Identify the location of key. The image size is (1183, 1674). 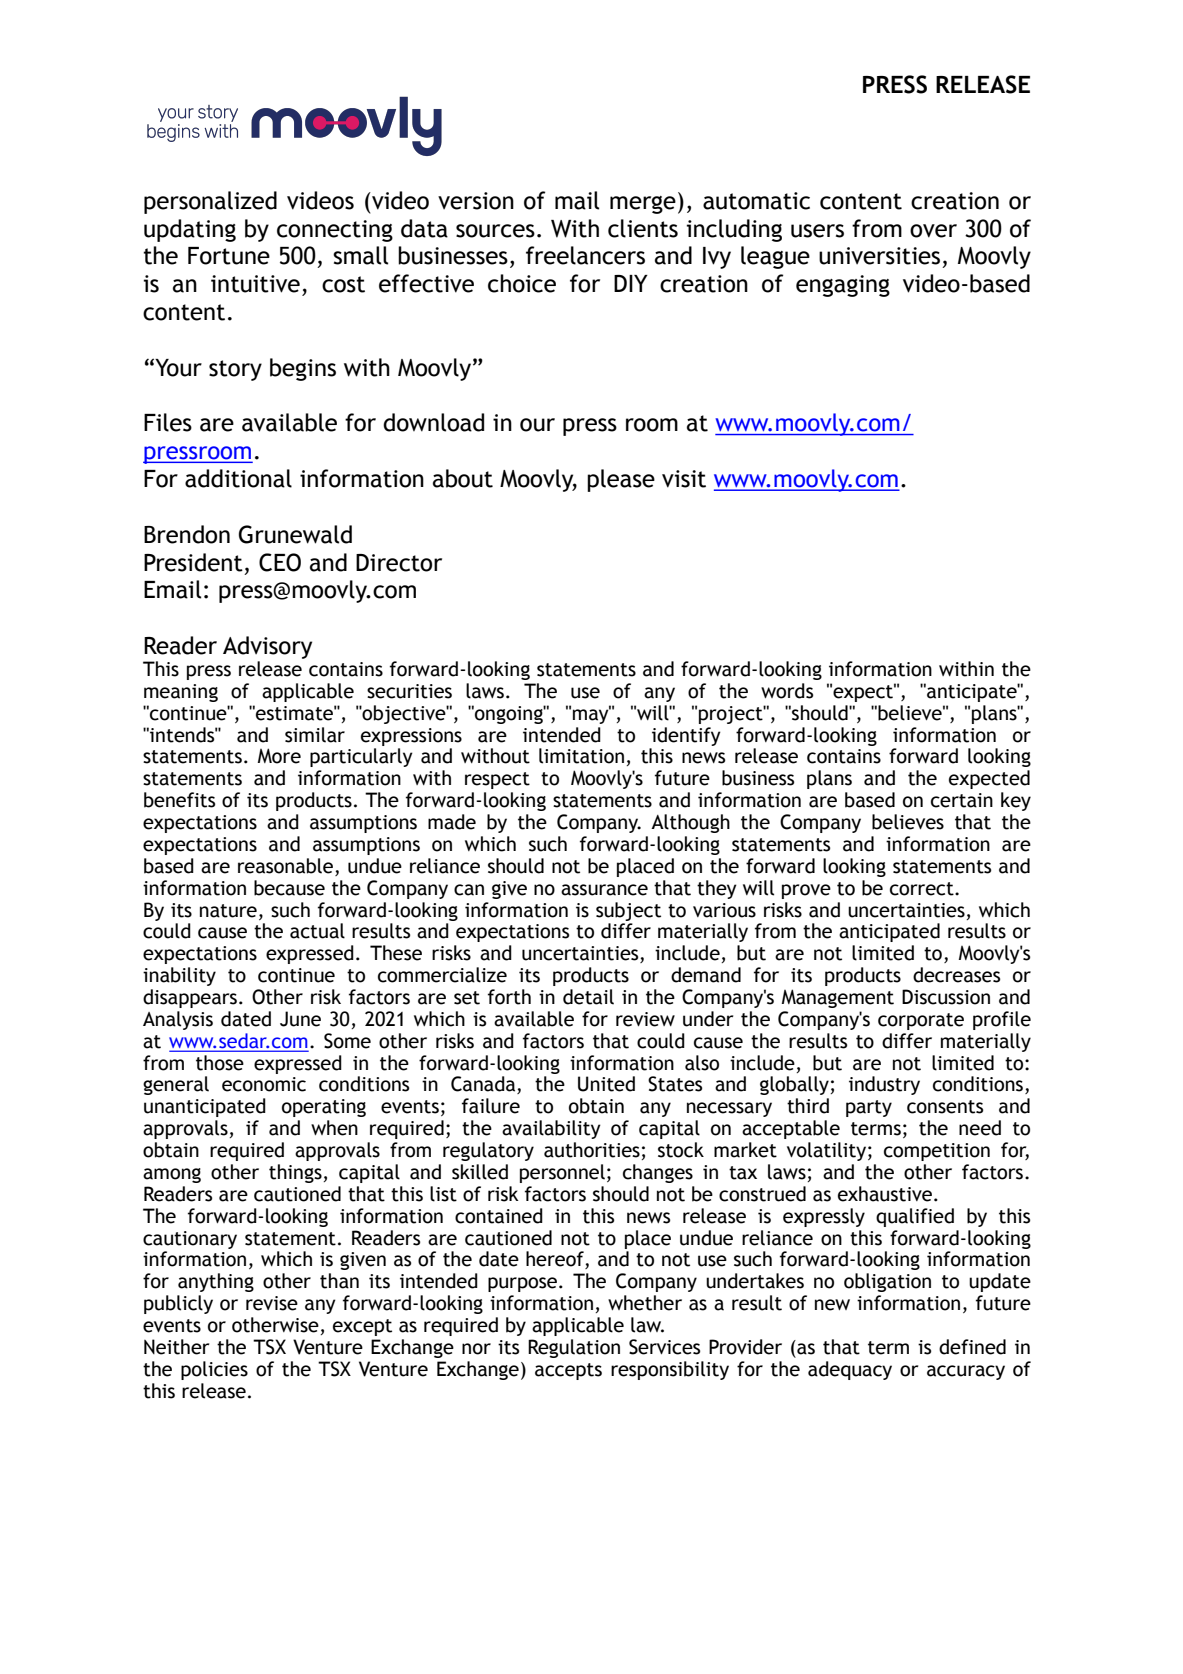
(1016, 801).
